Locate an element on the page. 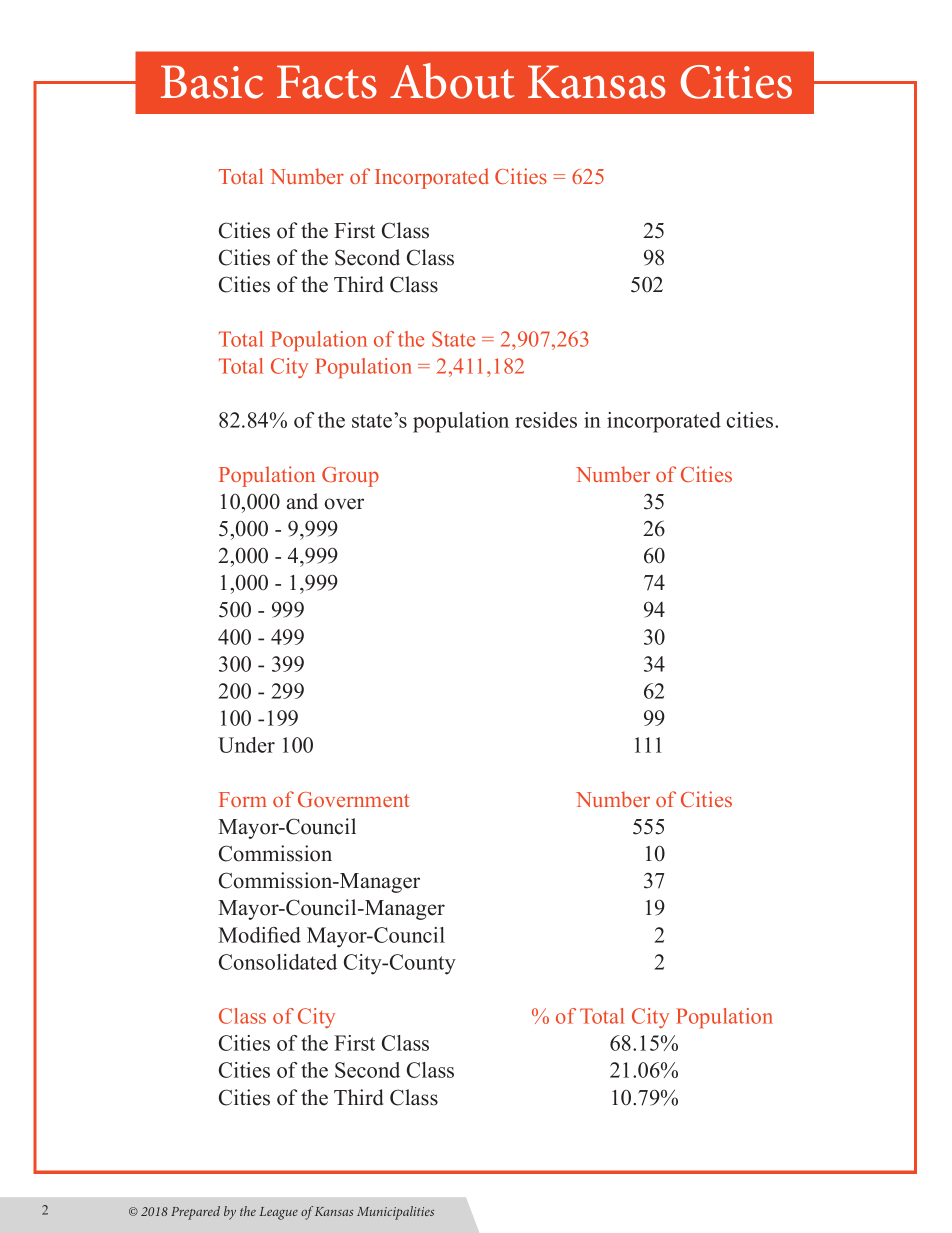  League is located at coordinates (278, 1213).
